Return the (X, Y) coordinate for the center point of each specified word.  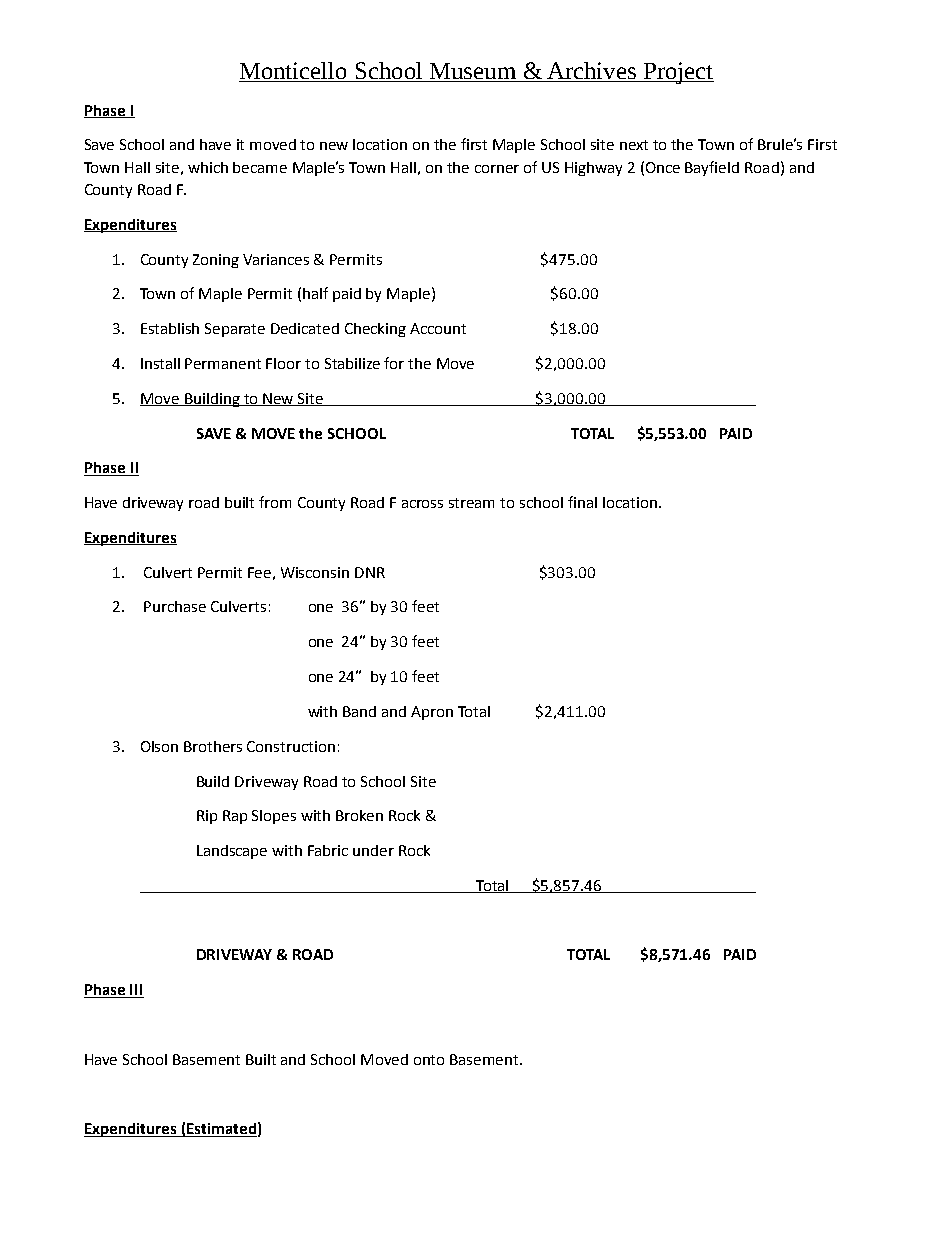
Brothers (213, 746)
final (582, 502)
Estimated (221, 1130)
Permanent (223, 363)
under (373, 850)
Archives (591, 72)
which (208, 167)
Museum (473, 72)
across (422, 504)
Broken (359, 815)
